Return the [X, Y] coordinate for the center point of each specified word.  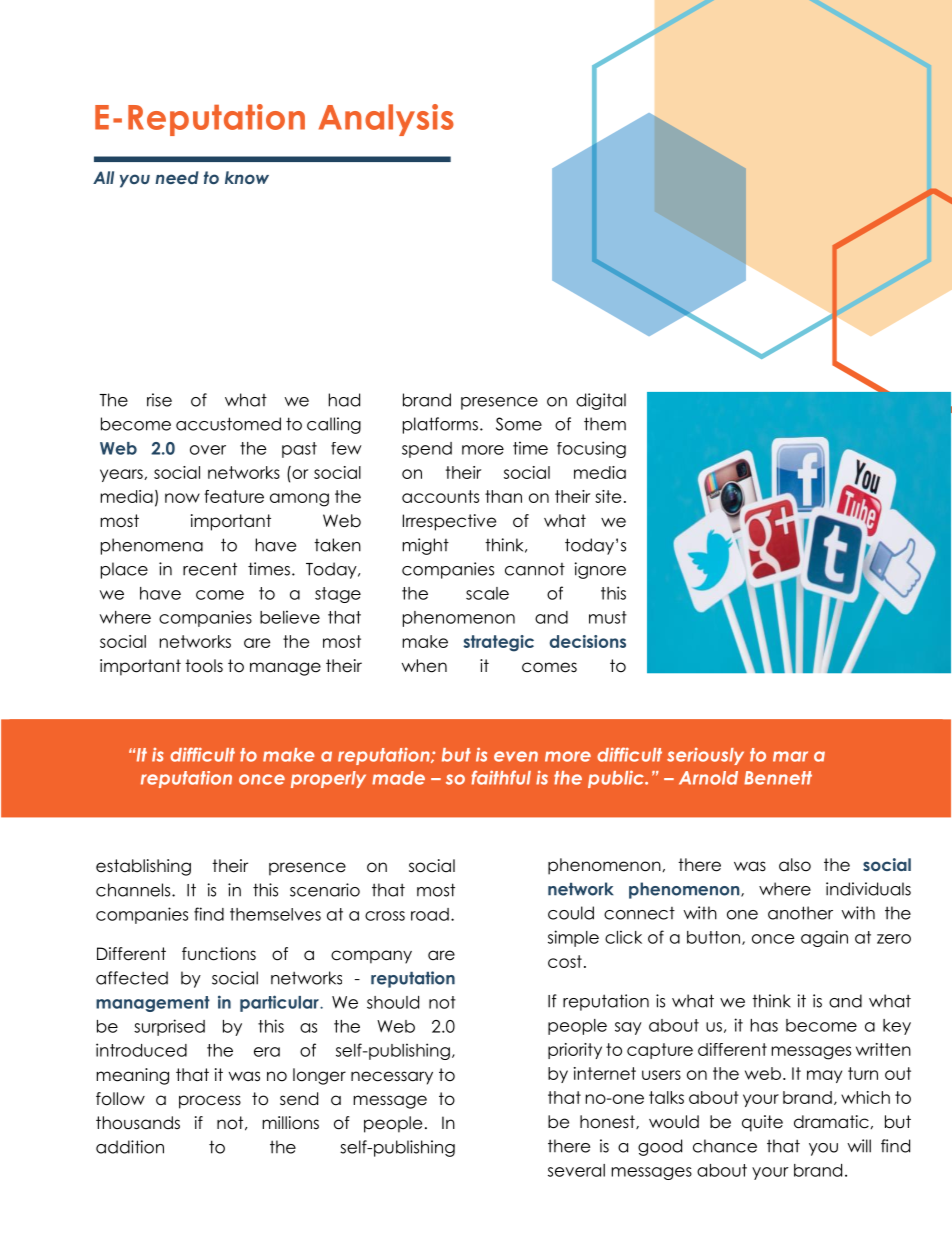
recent [210, 569]
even [516, 756]
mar [790, 756]
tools [204, 666]
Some [519, 424]
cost [565, 961]
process [210, 1102]
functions [219, 954]
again [824, 938]
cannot [535, 569]
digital [601, 401]
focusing [591, 449]
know [247, 177]
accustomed [228, 424]
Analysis [386, 120]
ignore [600, 570]
